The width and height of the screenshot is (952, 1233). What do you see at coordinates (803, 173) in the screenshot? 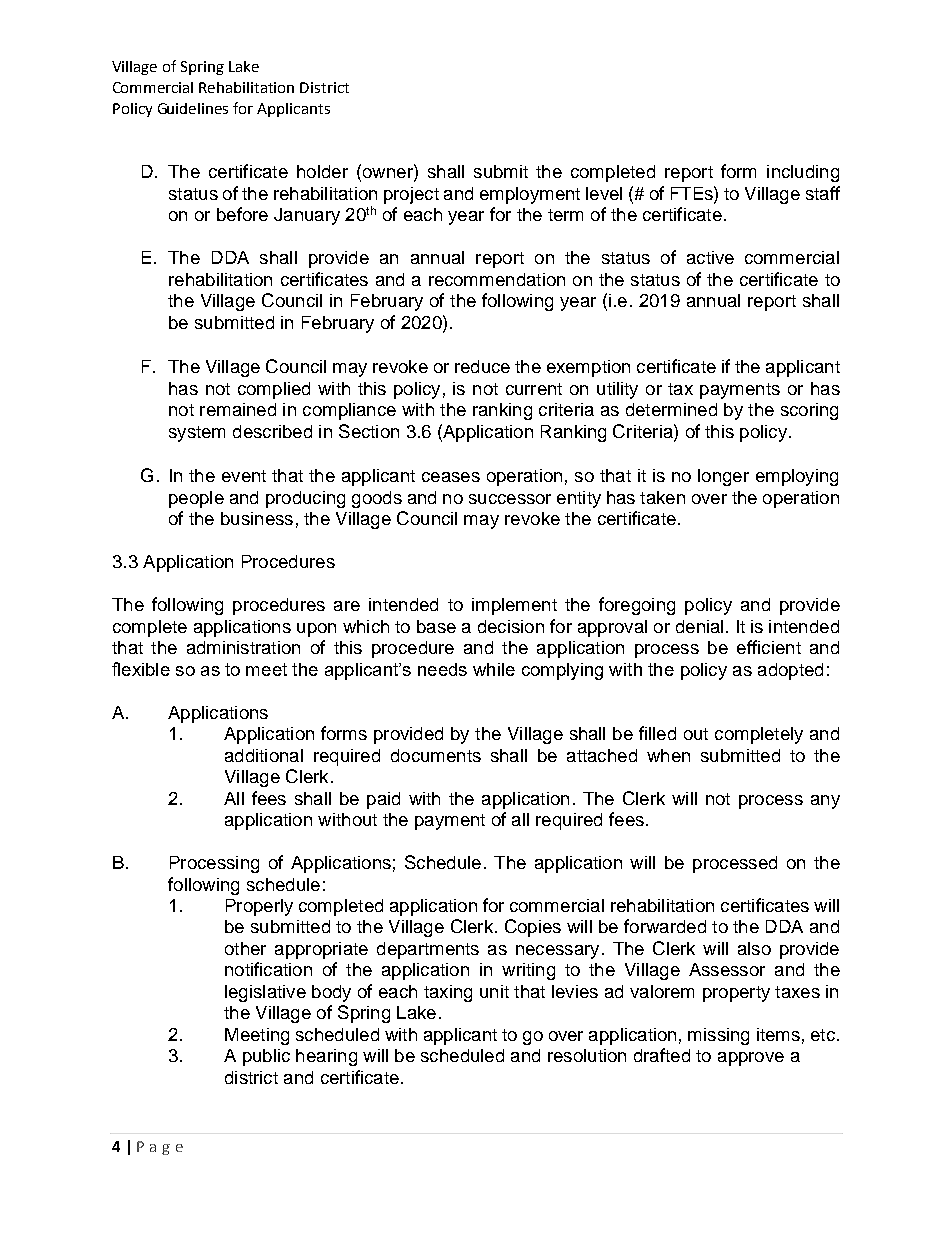
I see `including` at bounding box center [803, 173].
